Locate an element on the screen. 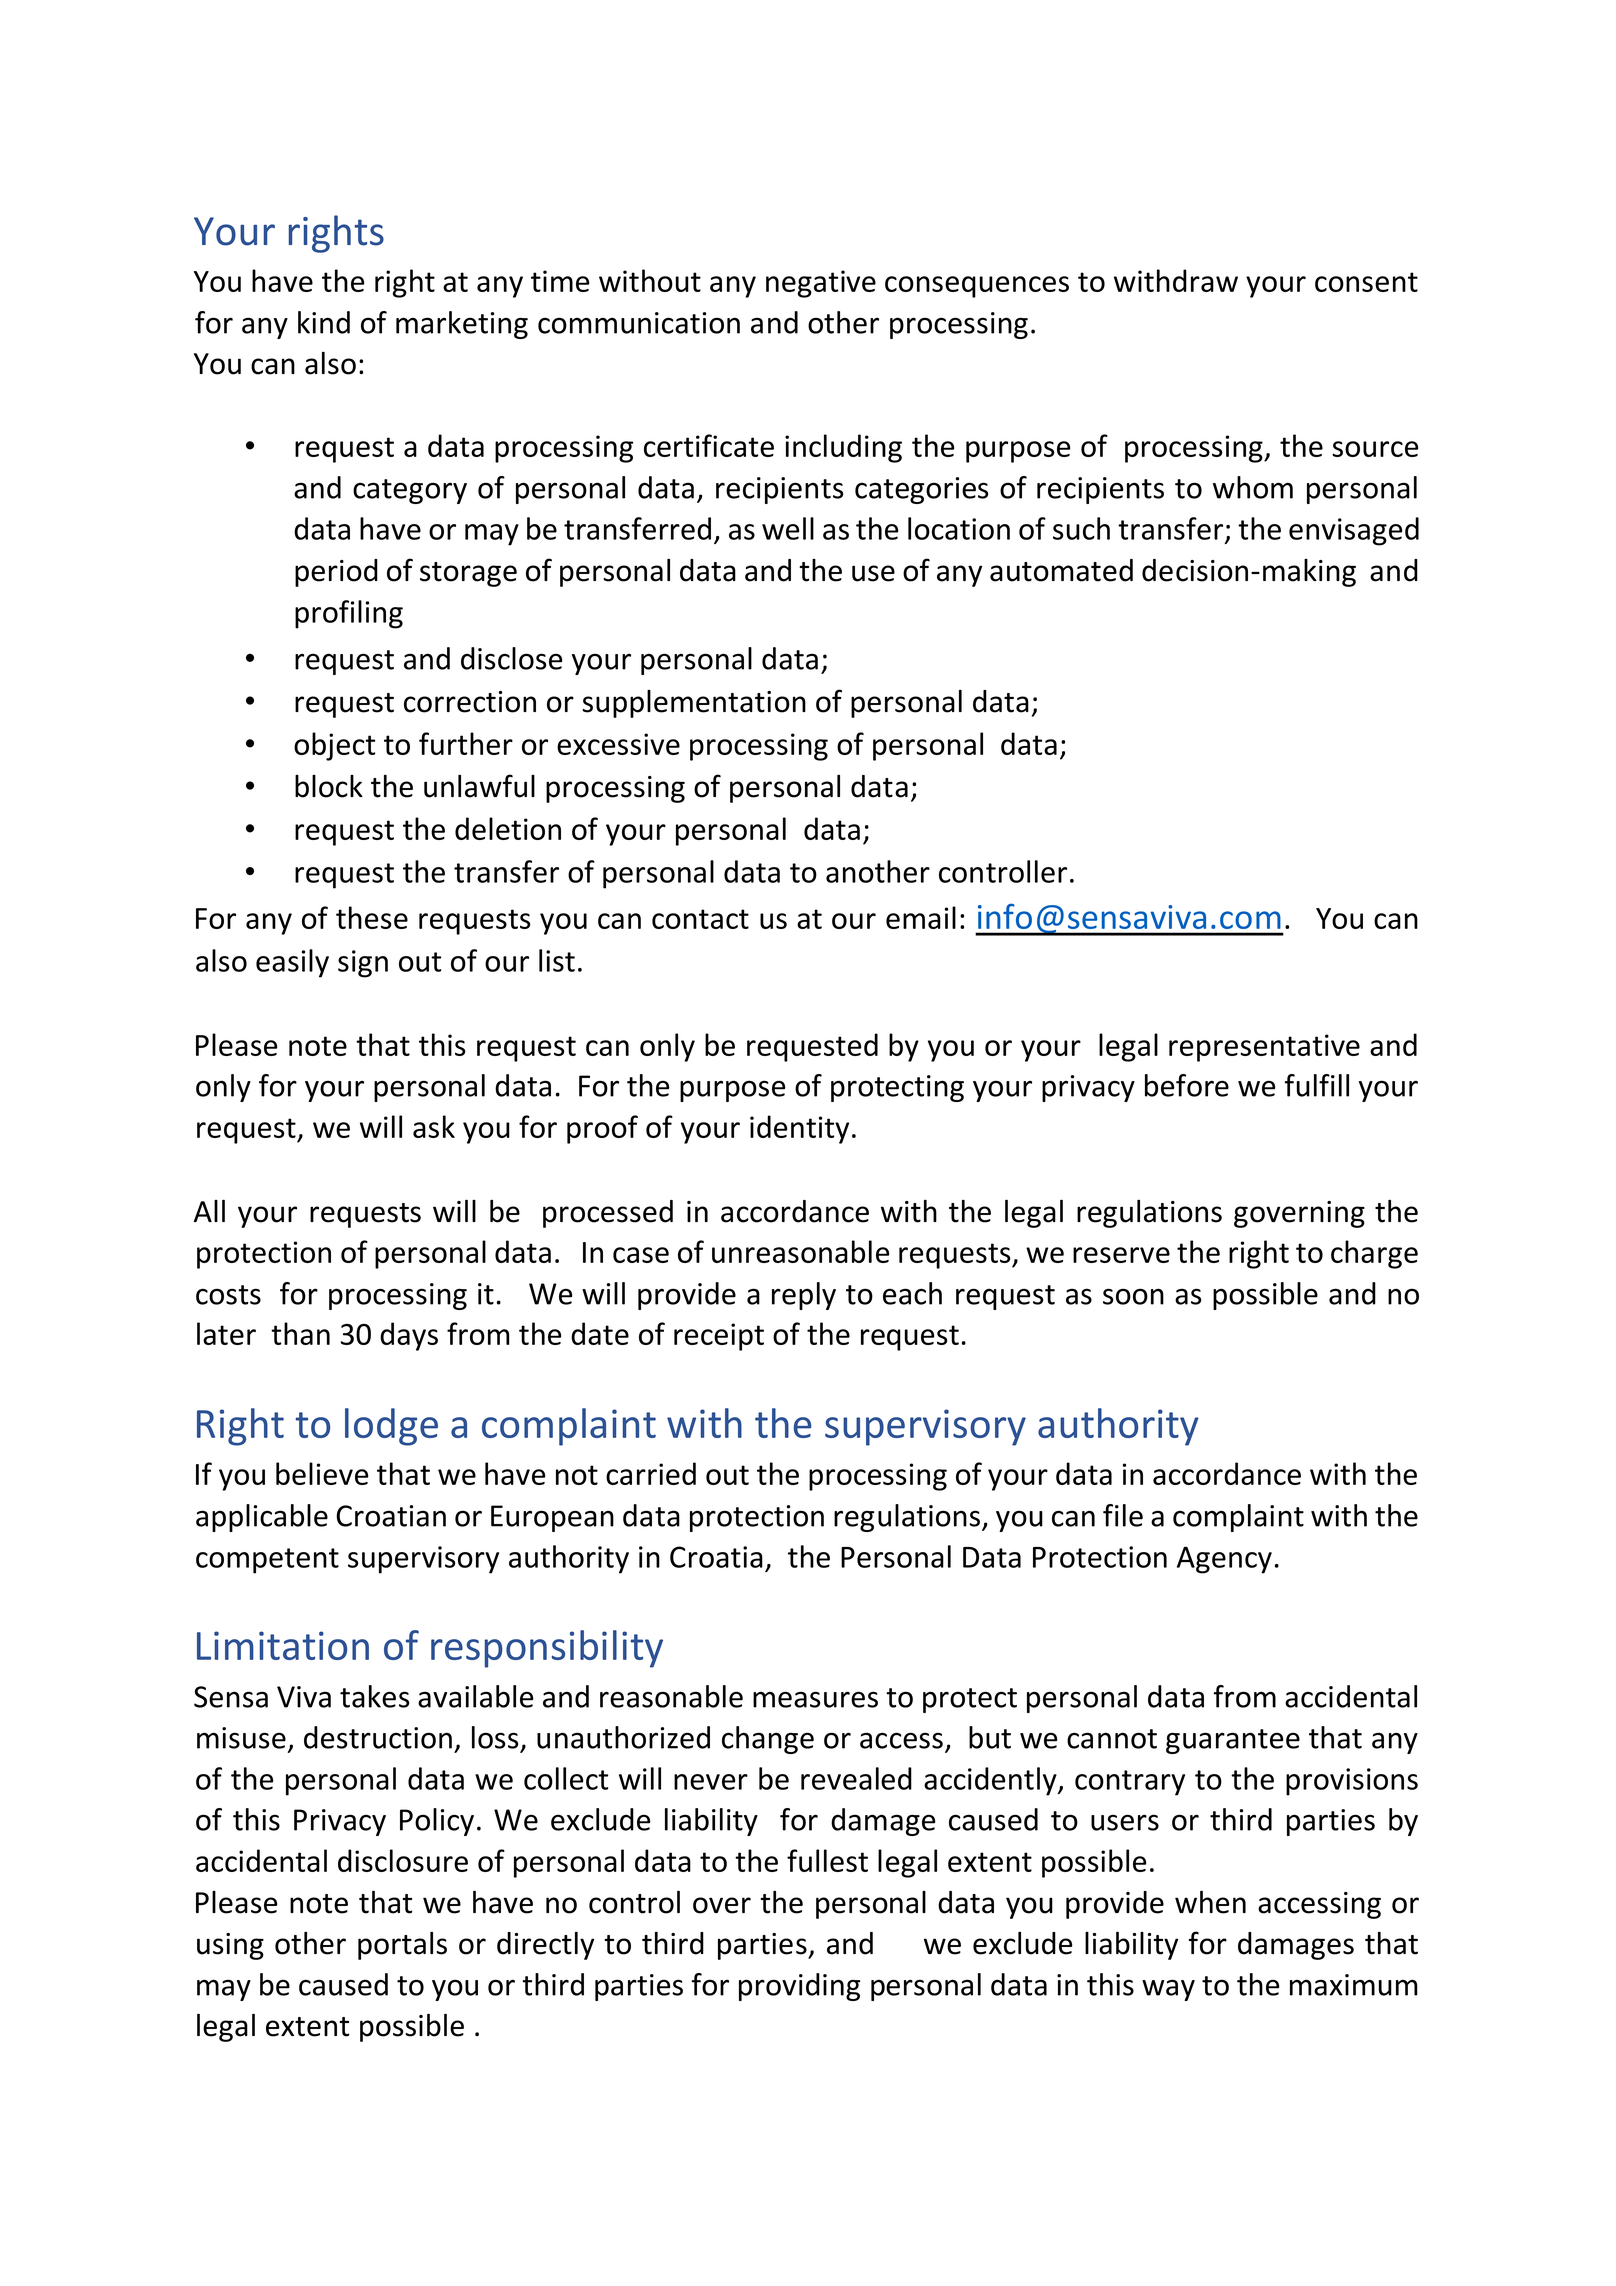 The height and width of the screenshot is (2286, 1616). consent is located at coordinates (1366, 282).
